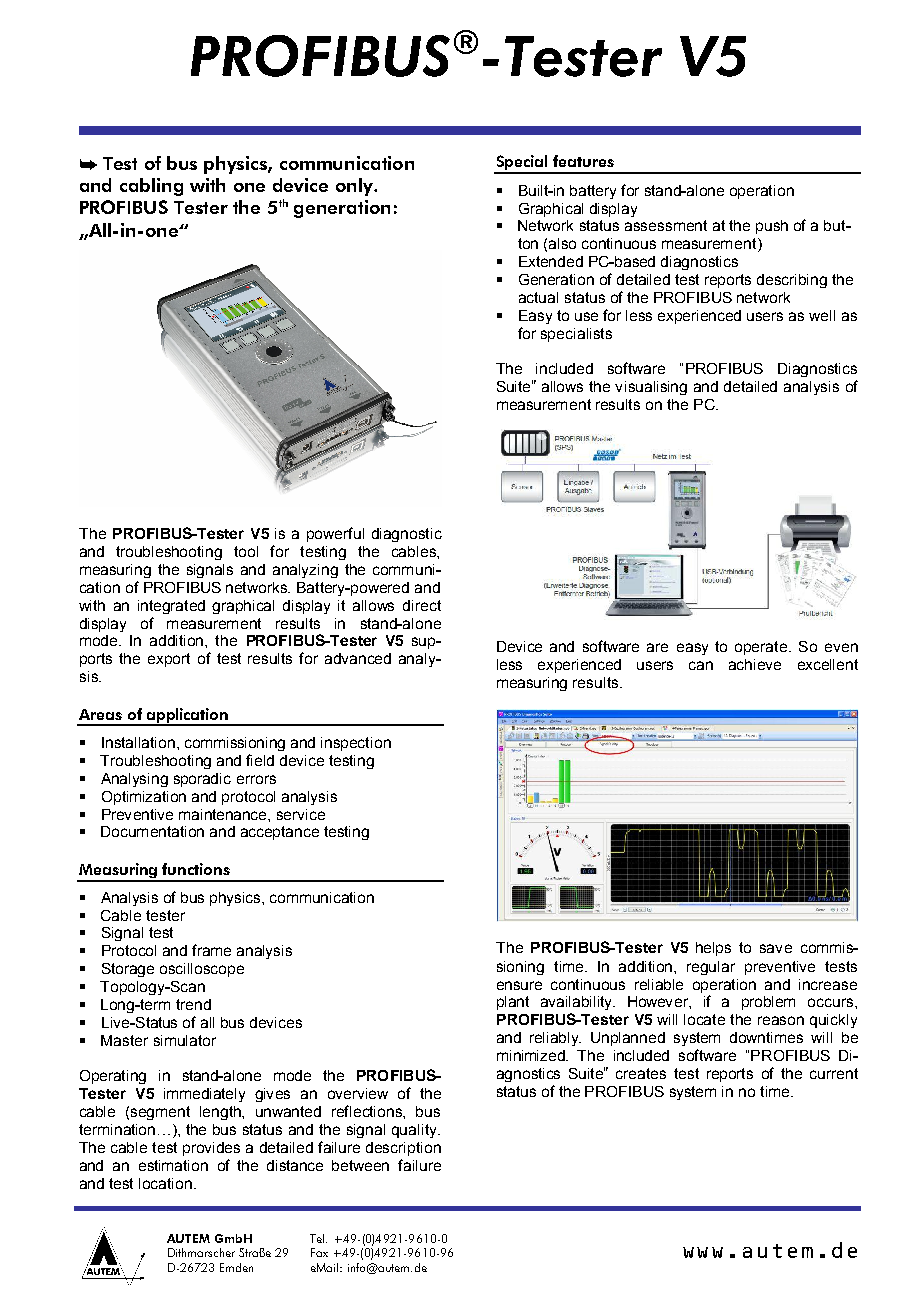 This screenshot has height=1308, width=924. I want to click on tool, so click(246, 551).
